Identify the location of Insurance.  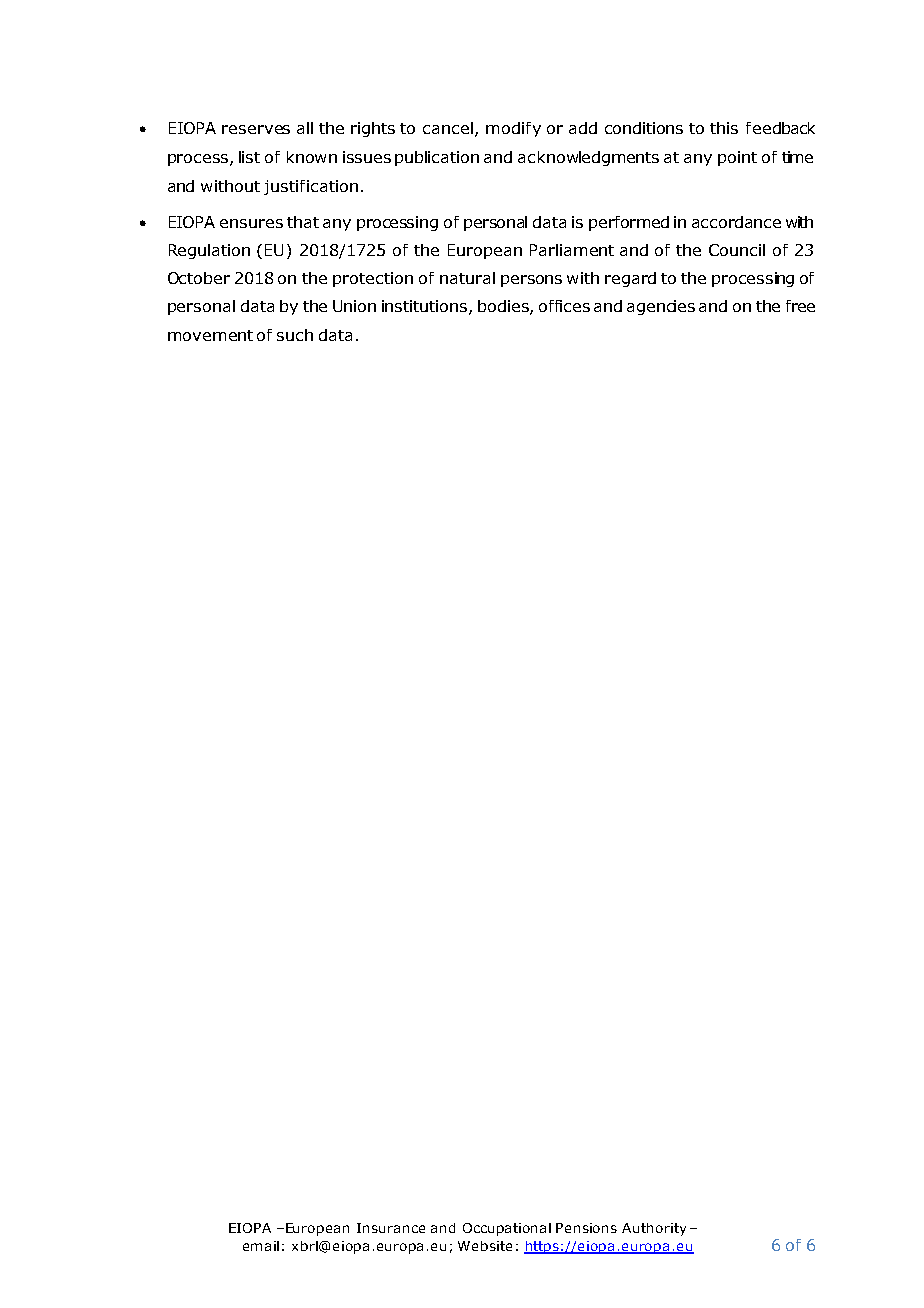
(391, 1228).
